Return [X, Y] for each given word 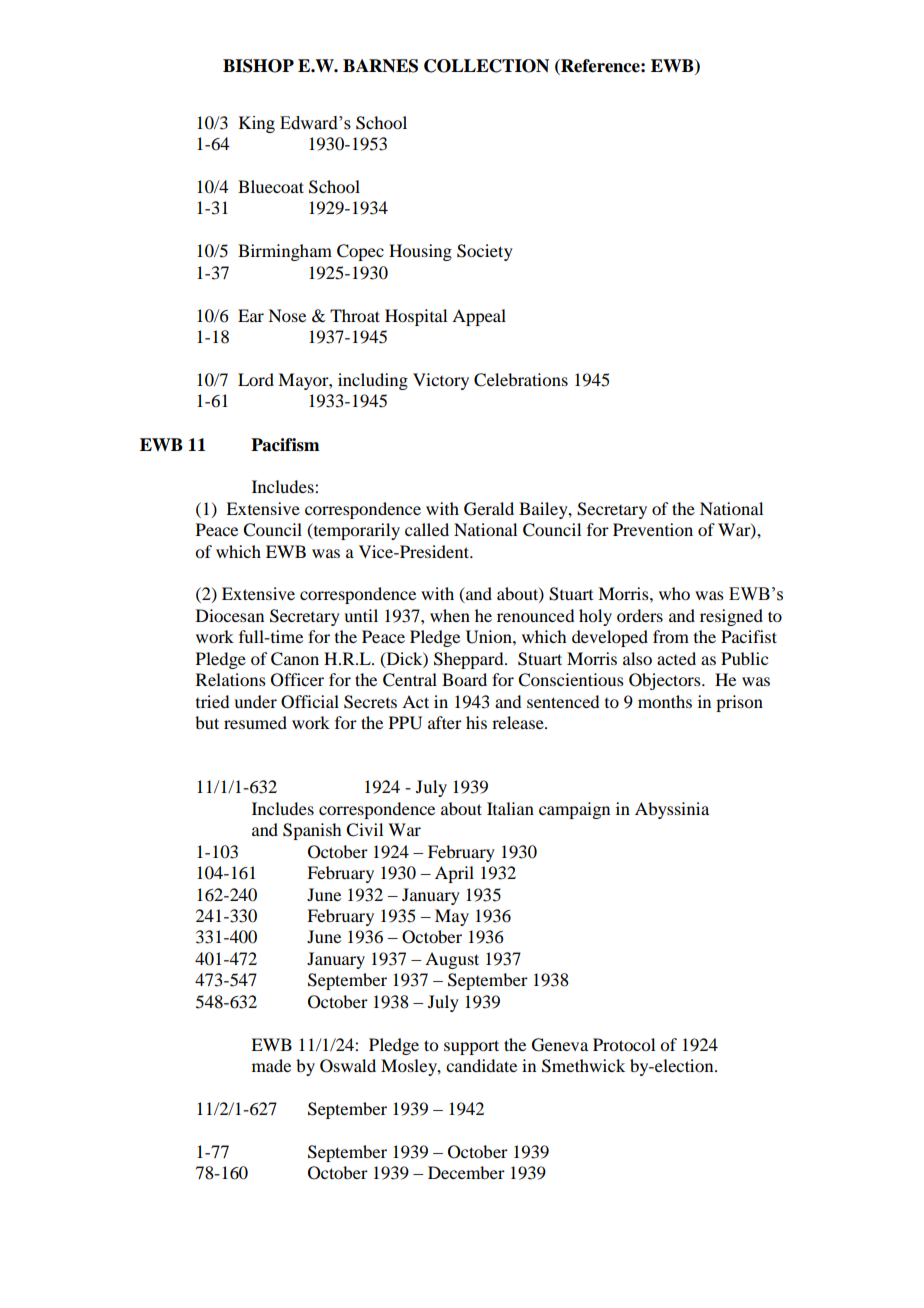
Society [485, 252]
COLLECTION [486, 66]
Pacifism [285, 445]
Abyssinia [672, 810]
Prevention [653, 529]
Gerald [489, 509]
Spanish [312, 831]
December [466, 1172]
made [271, 1065]
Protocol [624, 1044]
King [257, 124]
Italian [510, 808]
